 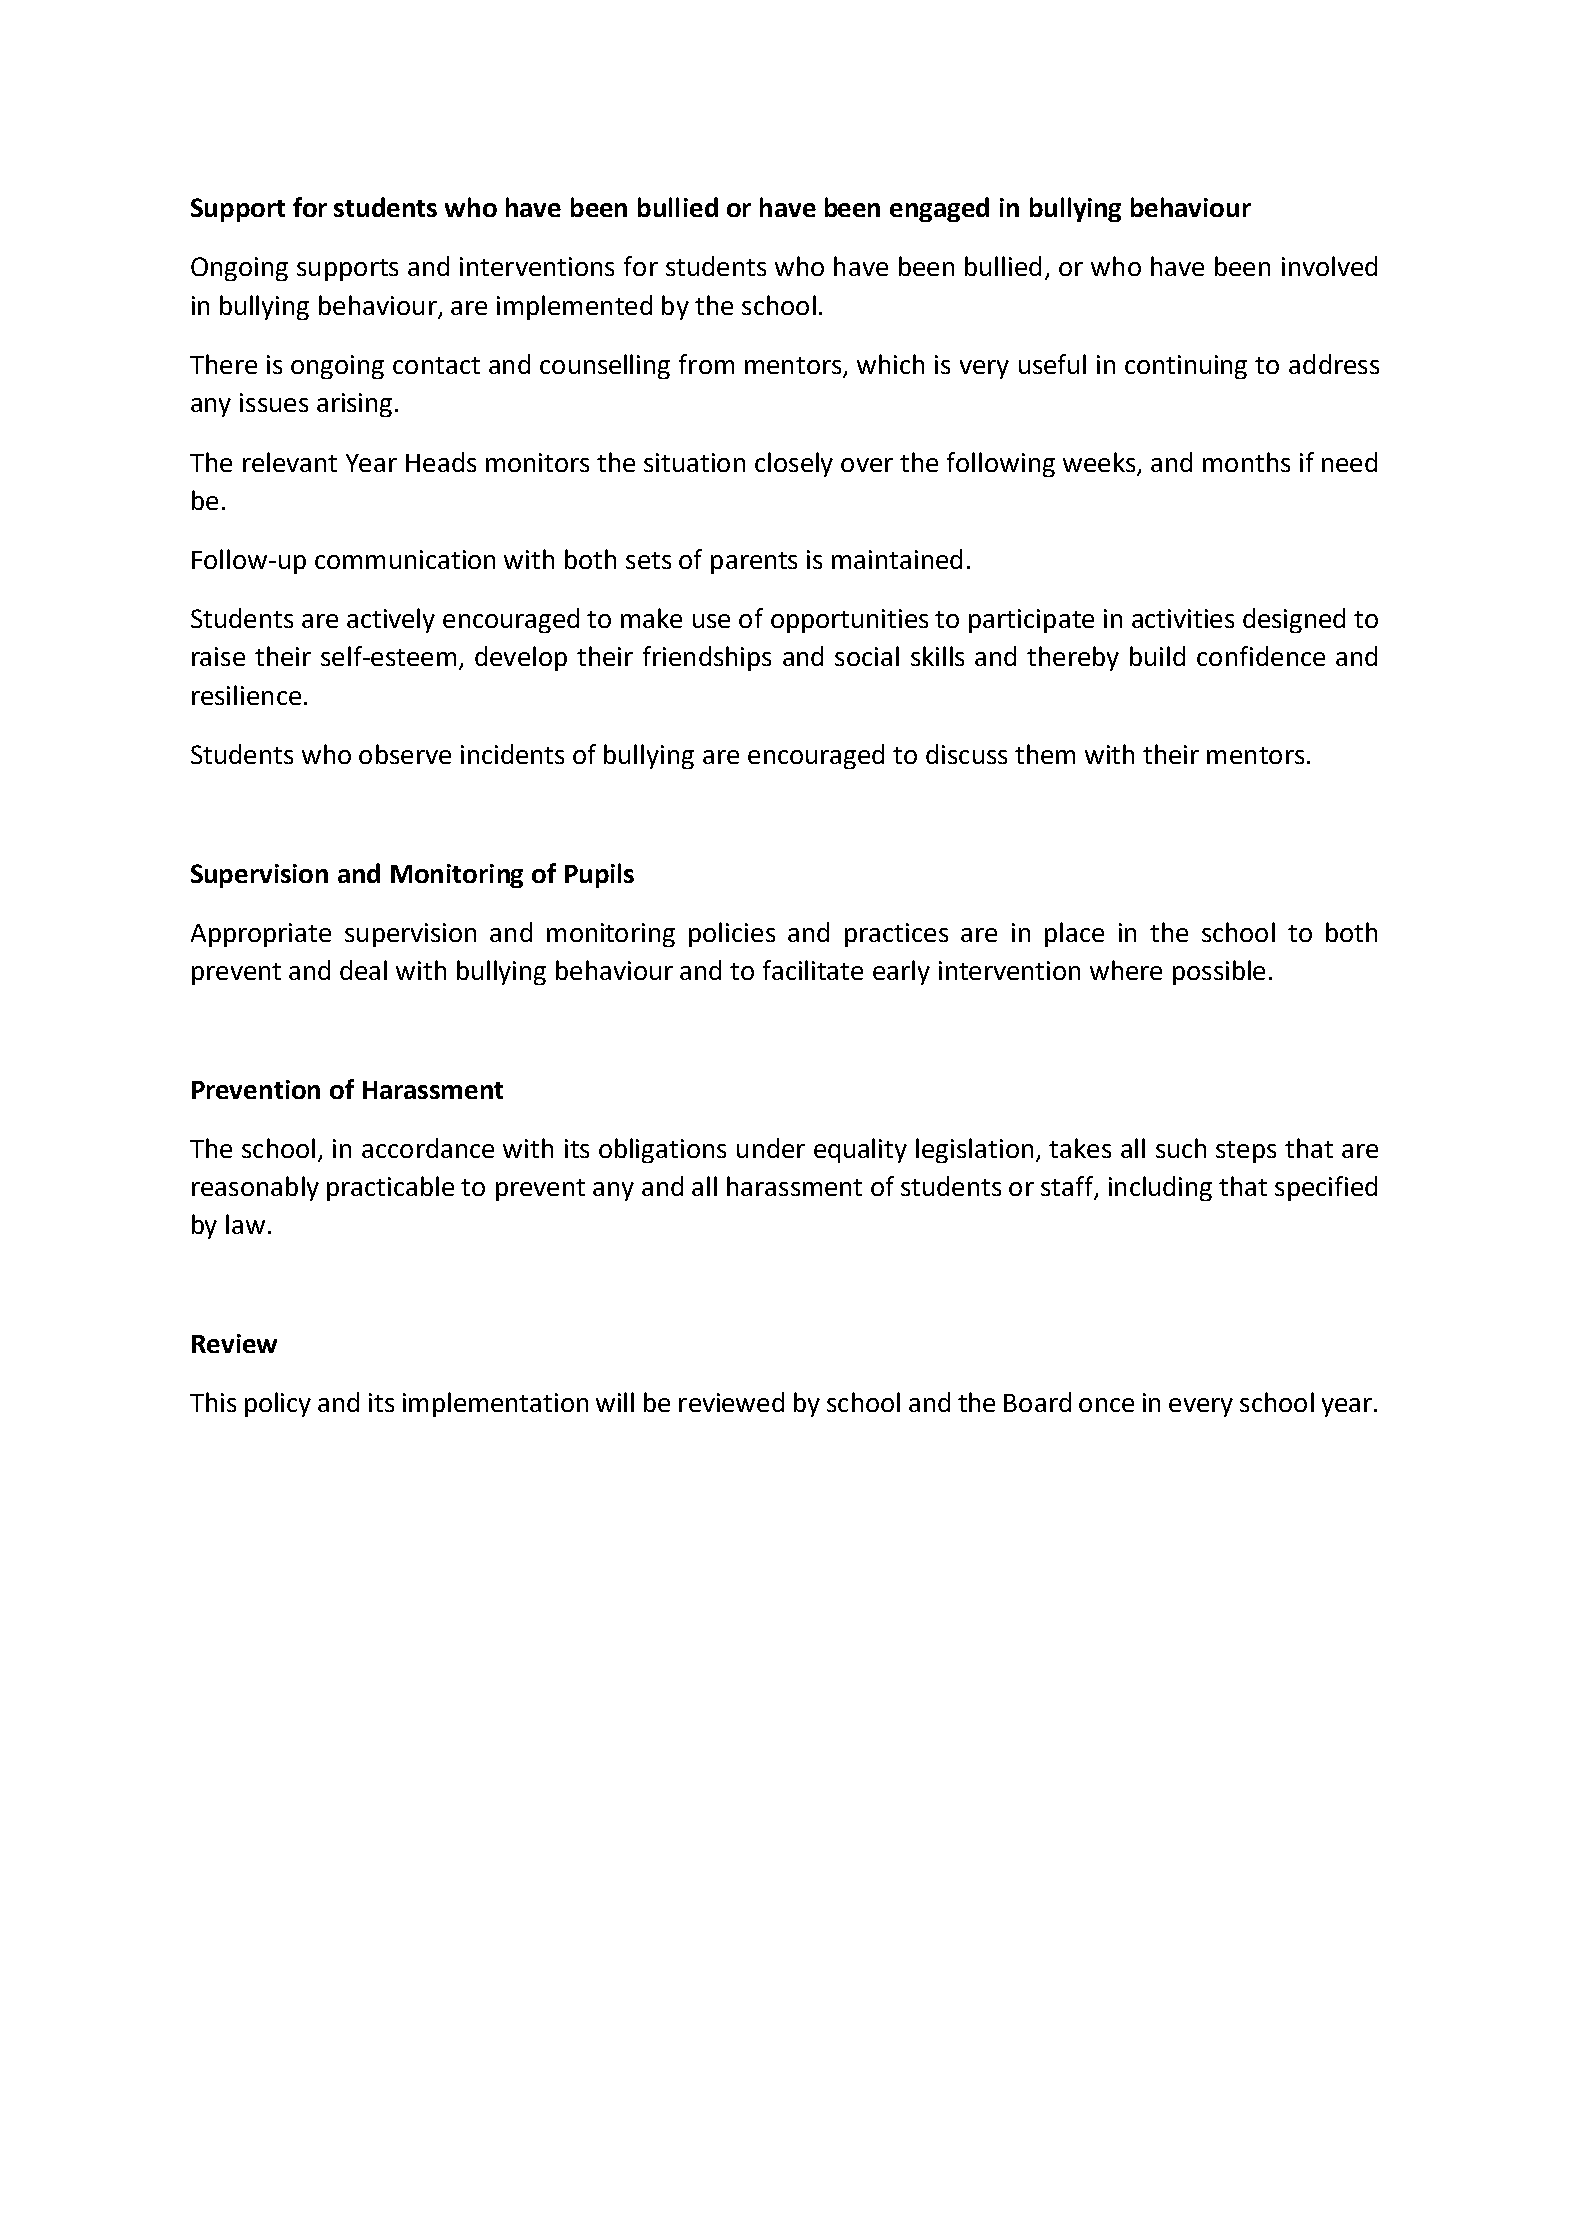 I want to click on possible, so click(x=1219, y=972).
